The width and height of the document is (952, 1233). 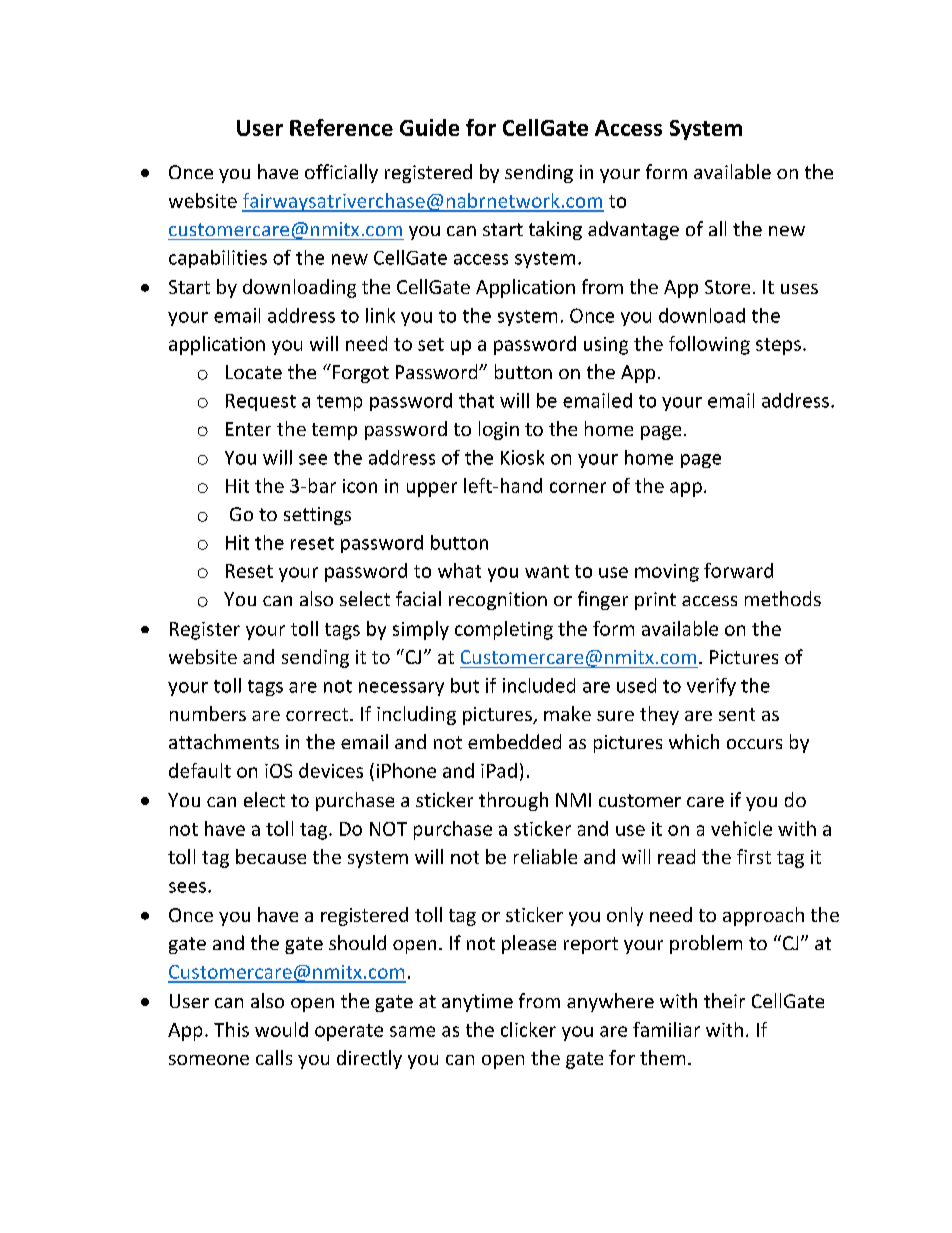 I want to click on Locate, so click(x=254, y=372).
